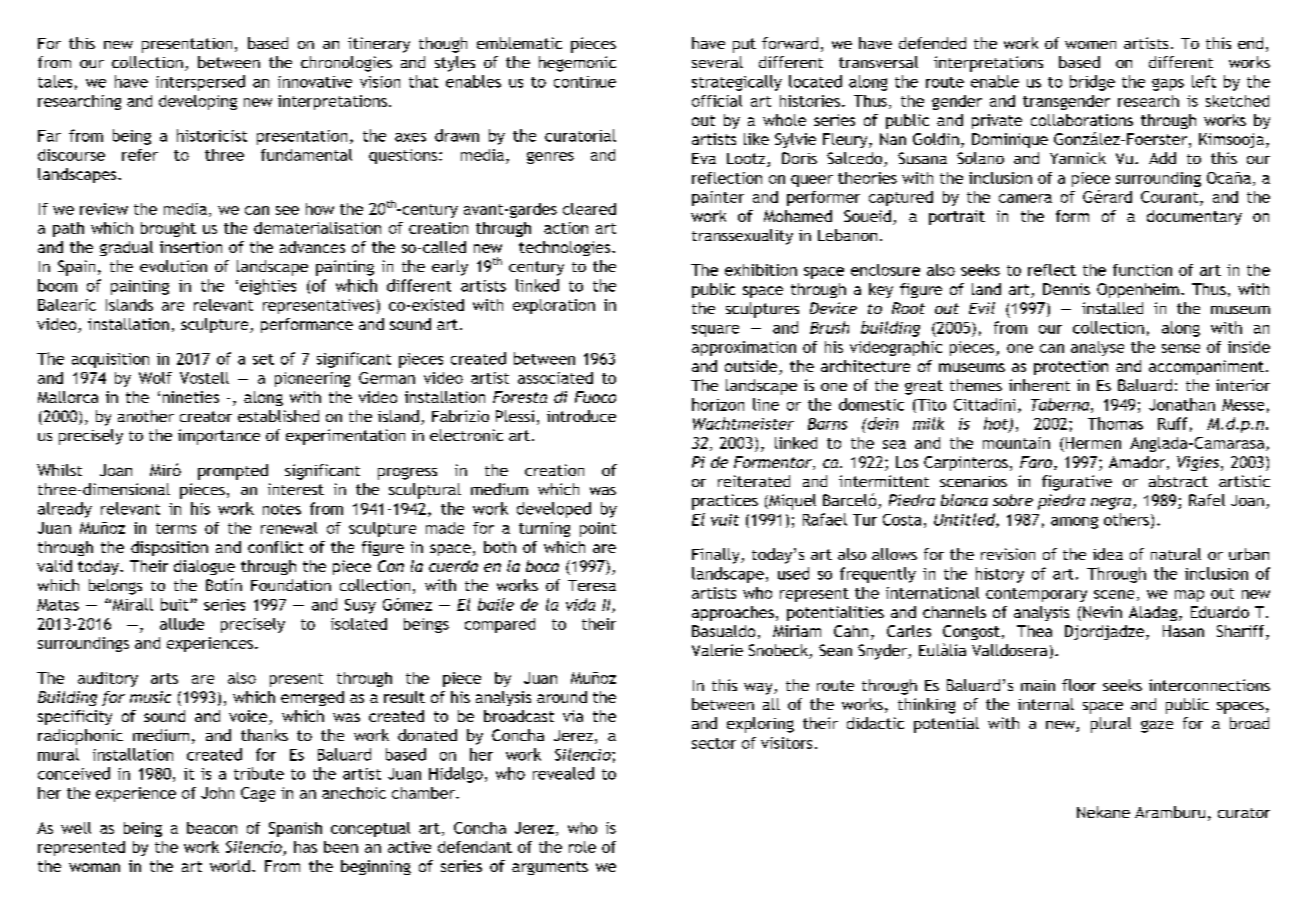 The height and width of the screenshot is (924, 1308). I want to click on figurative, so click(1077, 483).
